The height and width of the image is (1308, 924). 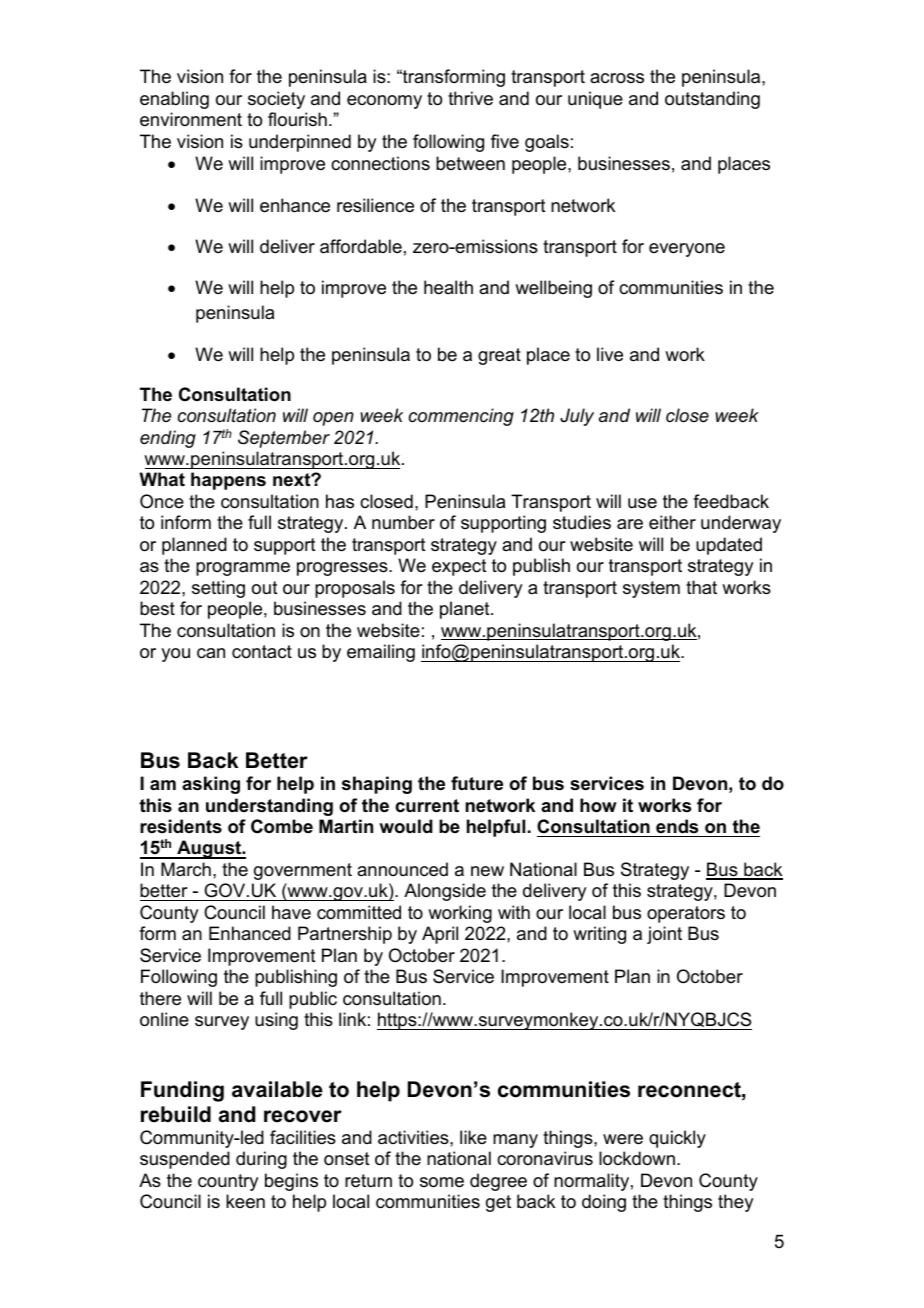 What do you see at coordinates (470, 98) in the image?
I see `thrive` at bounding box center [470, 98].
